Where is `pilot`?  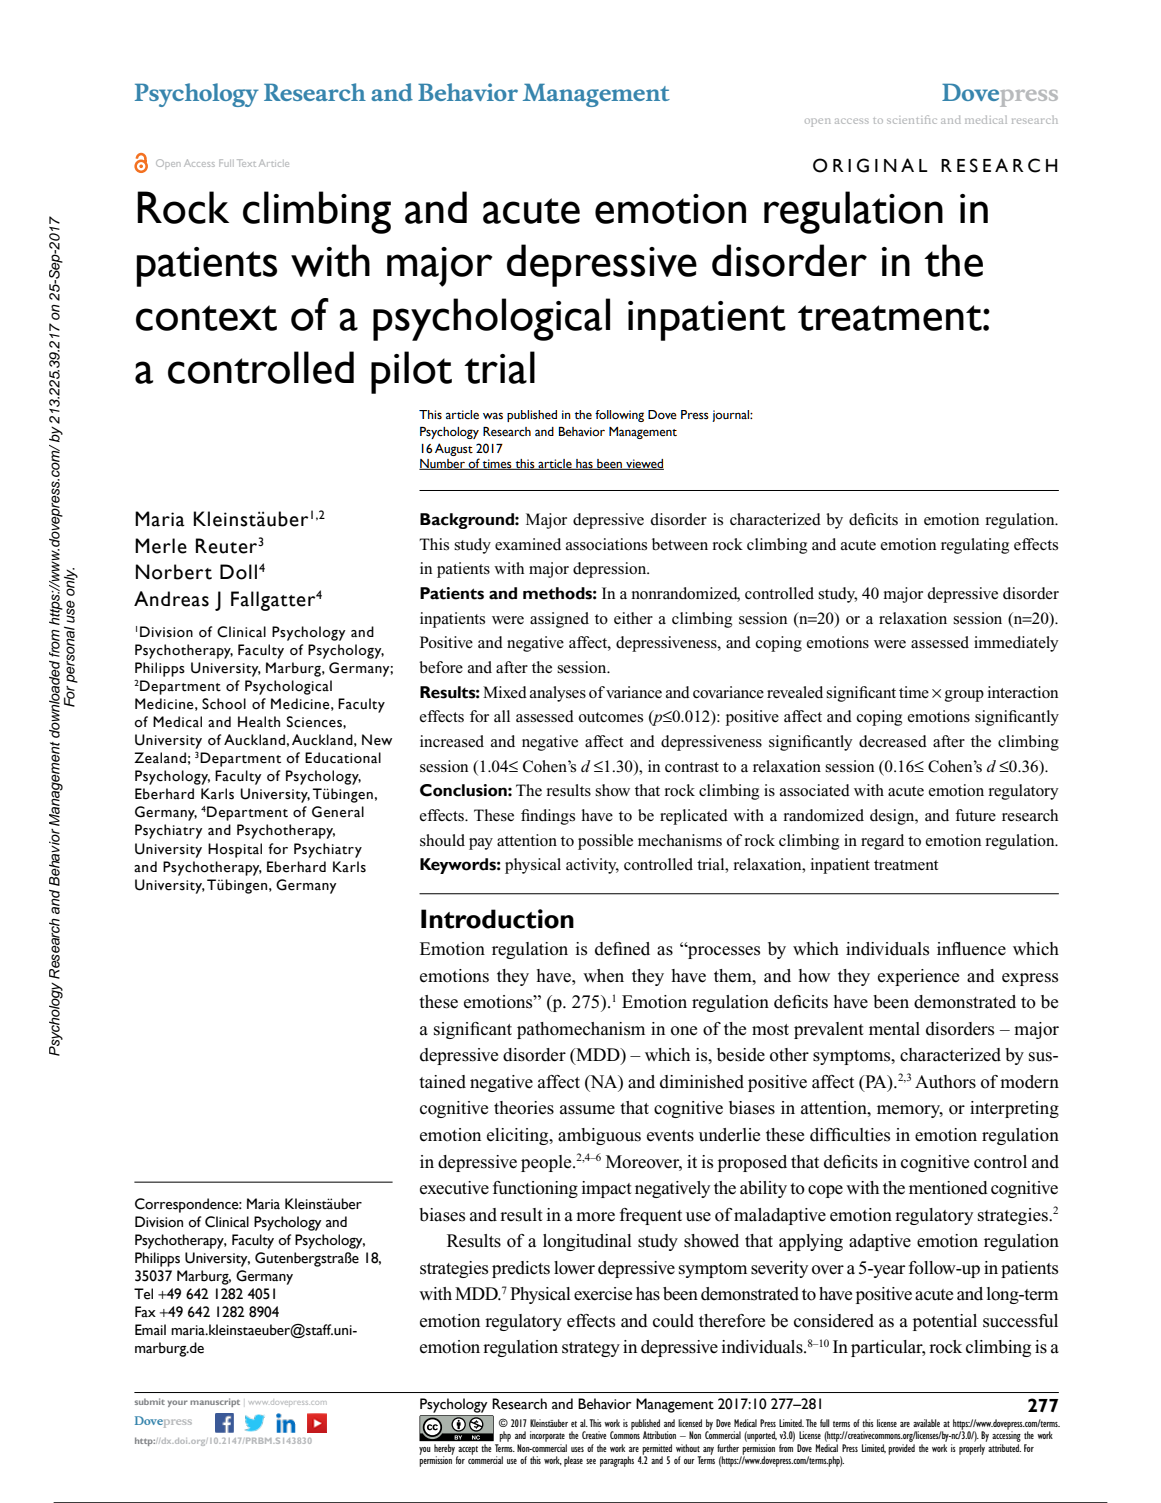
pilot is located at coordinates (411, 372).
